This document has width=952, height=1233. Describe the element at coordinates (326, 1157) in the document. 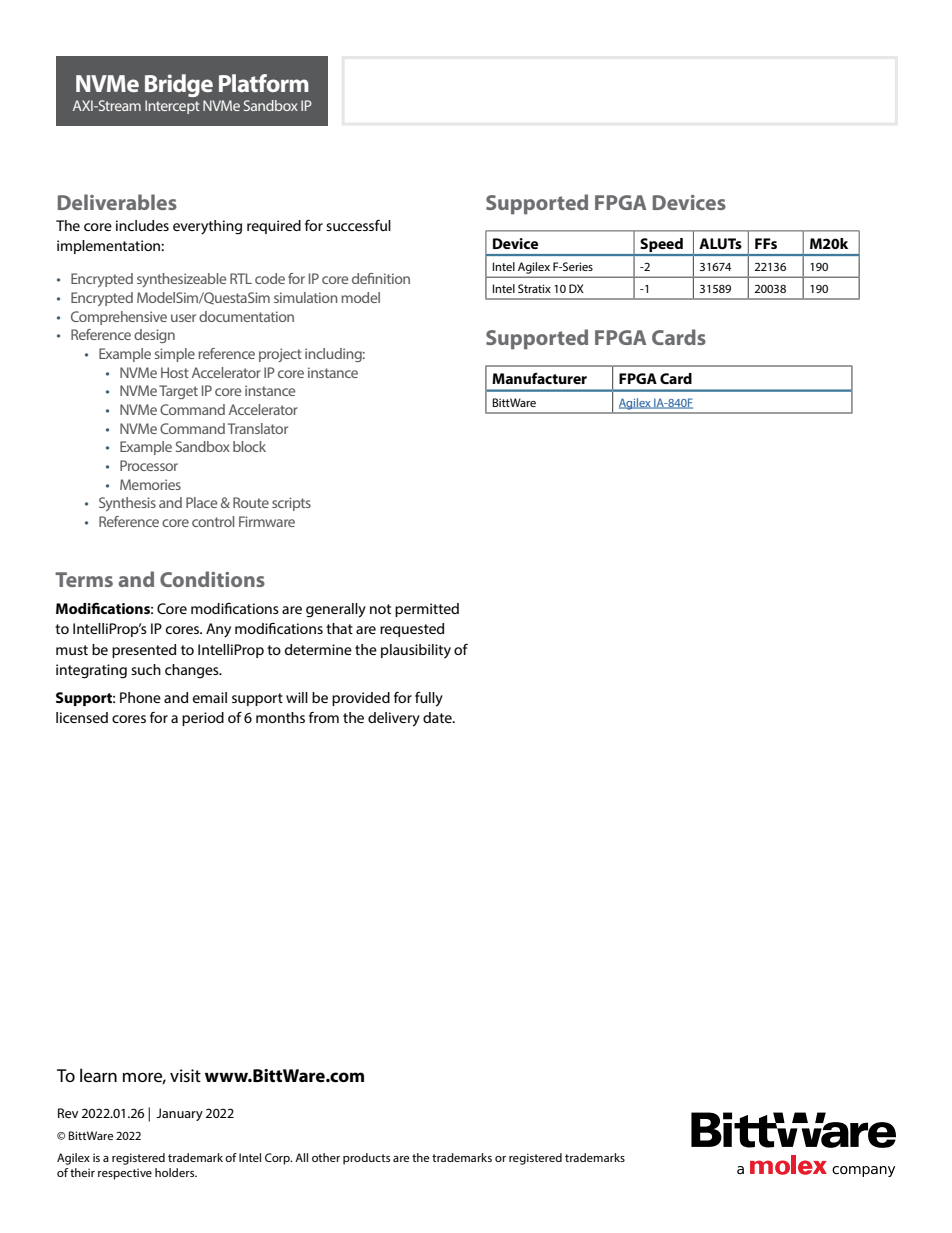

I see `other` at that location.
